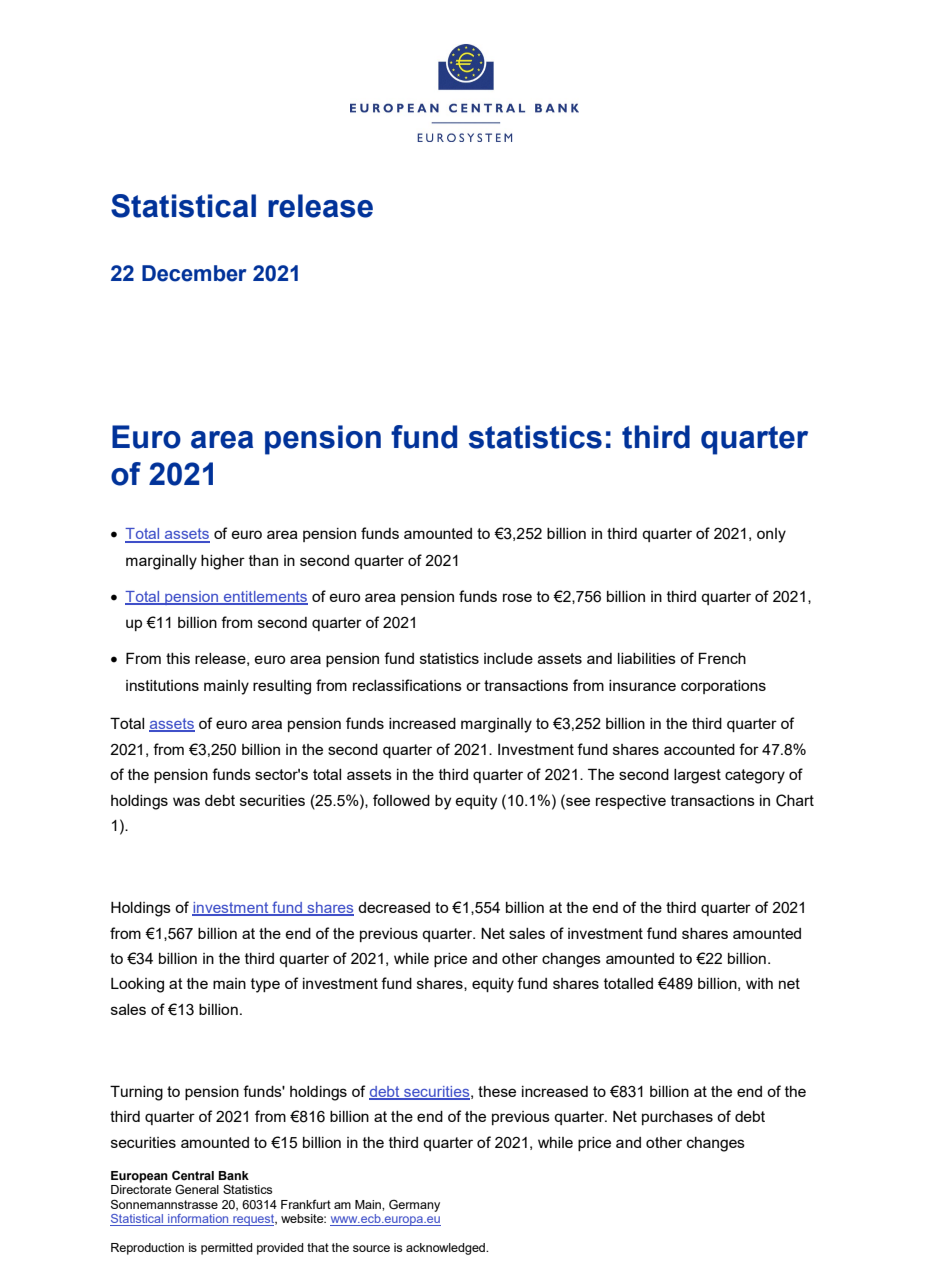 The width and height of the document is (929, 1288). I want to click on only, so click(771, 535).
